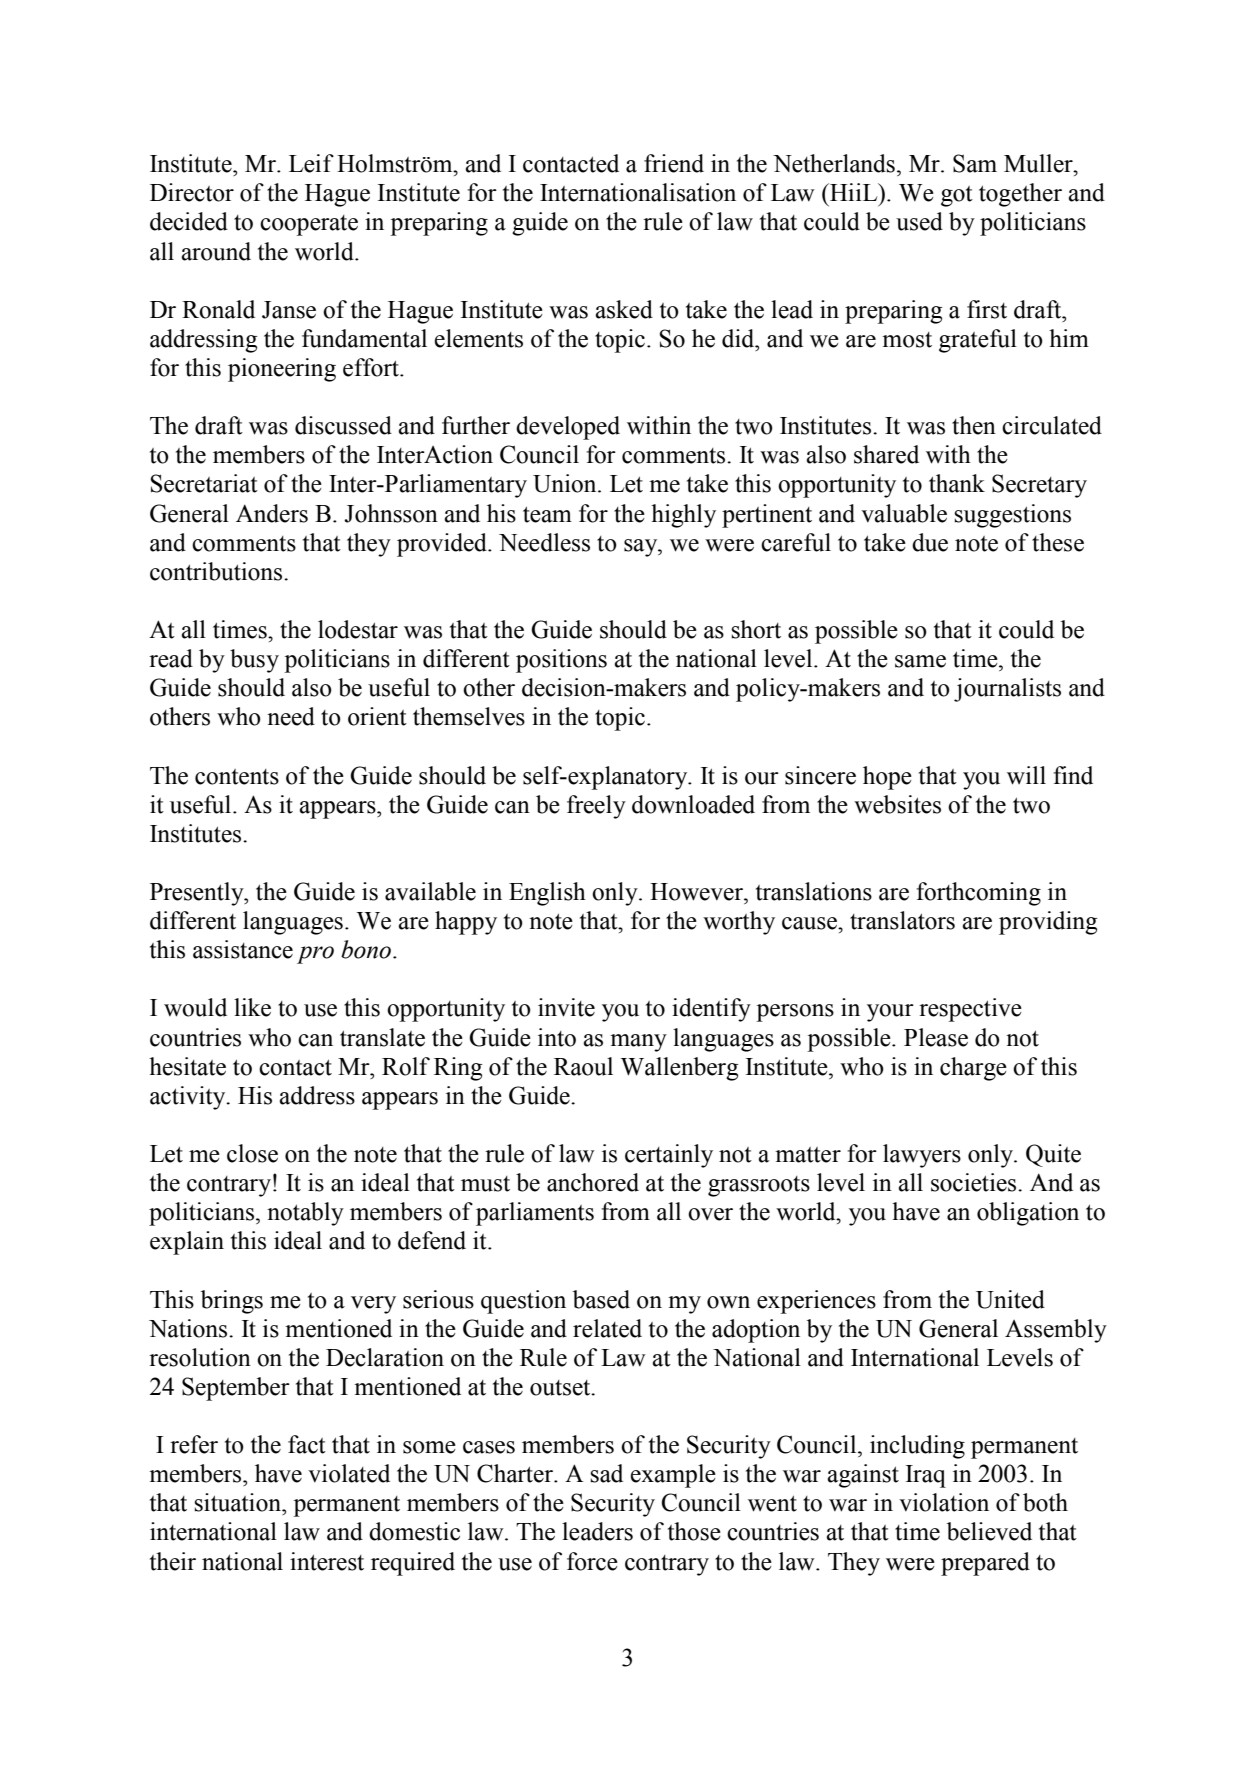 Image resolution: width=1256 pixels, height=1776 pixels. What do you see at coordinates (592, 1561) in the document?
I see `force` at bounding box center [592, 1561].
